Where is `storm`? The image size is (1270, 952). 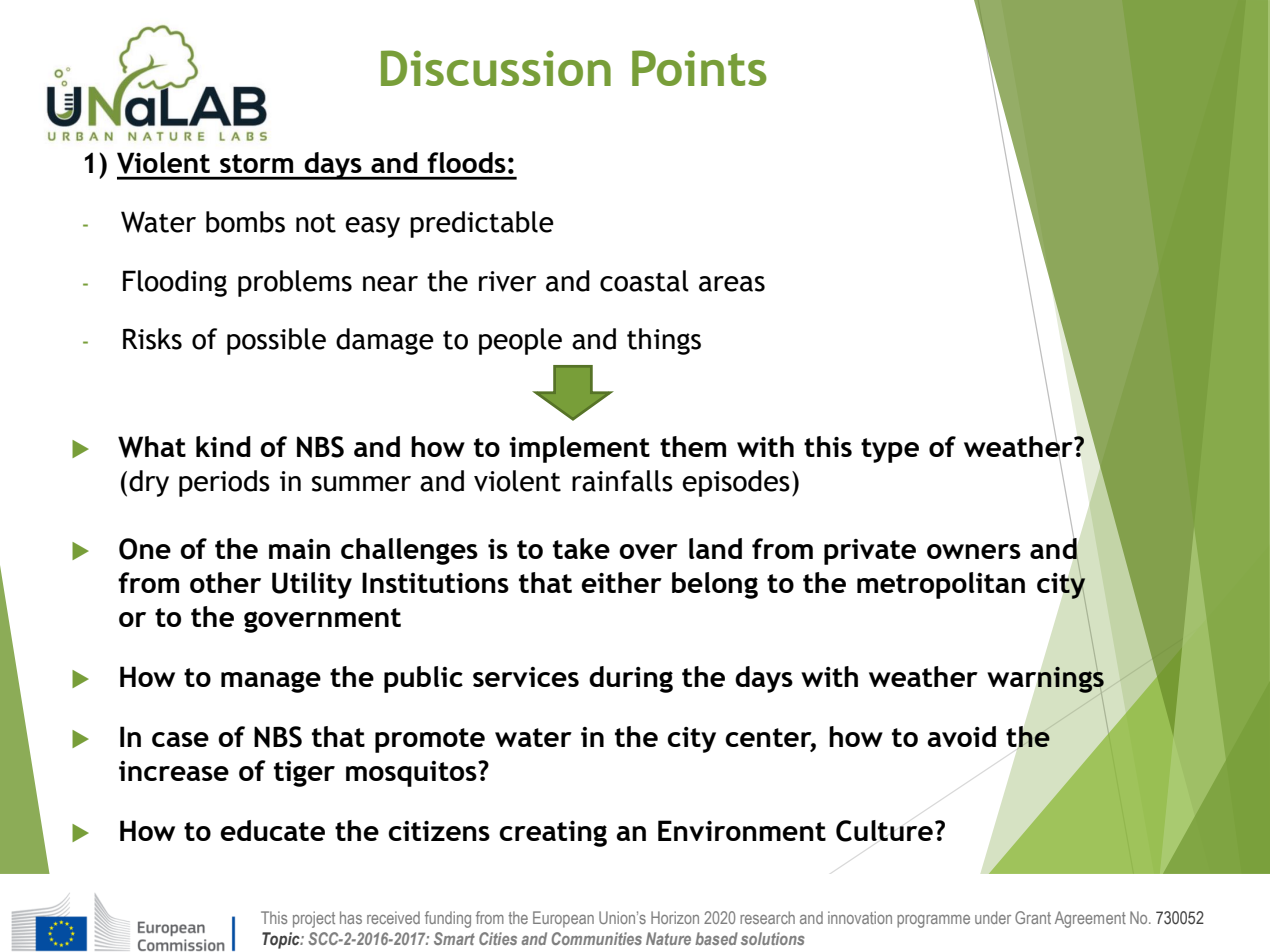
storm is located at coordinates (256, 163).
